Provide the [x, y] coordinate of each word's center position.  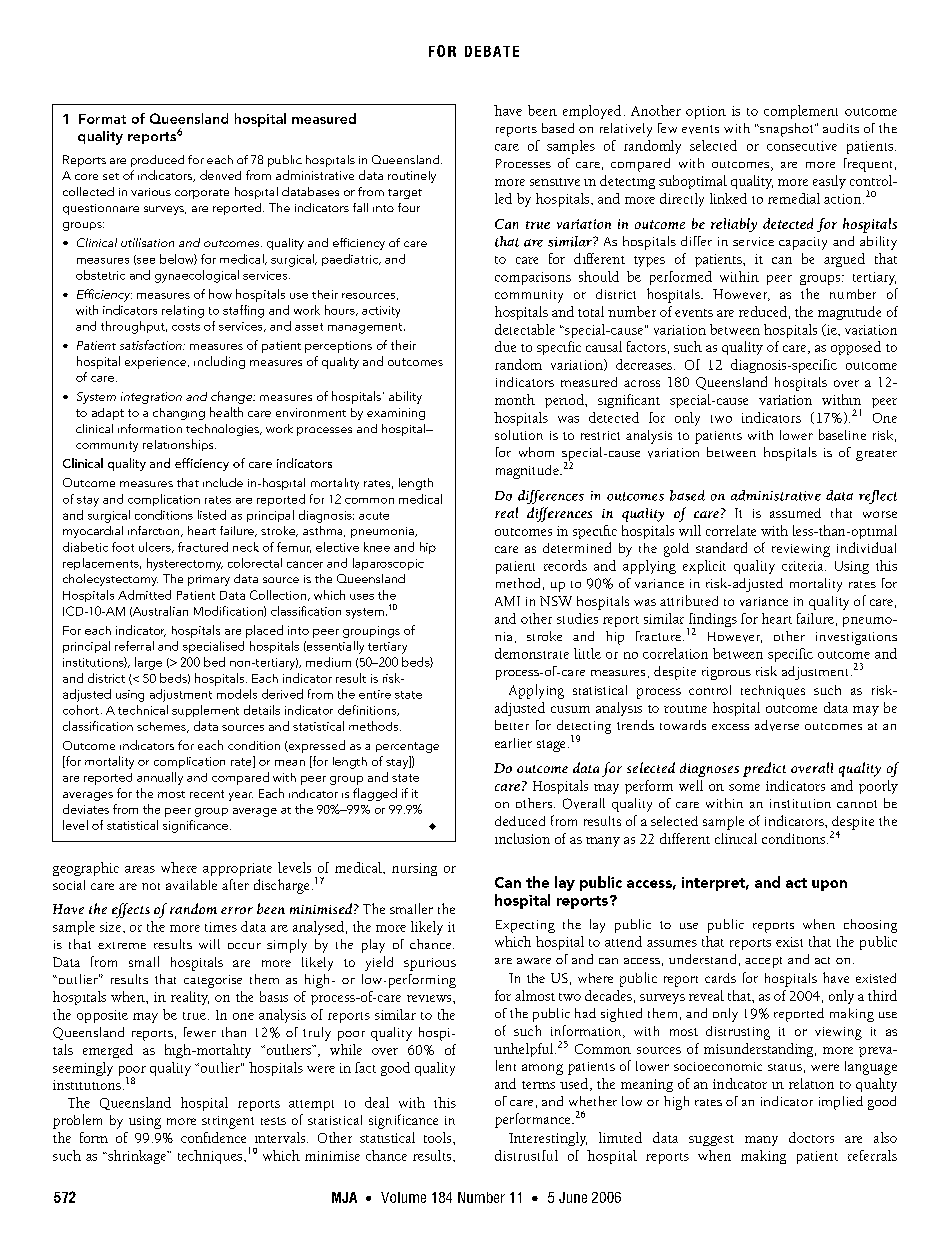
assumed [795, 513]
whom [536, 452]
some [744, 787]
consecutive [802, 146]
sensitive [555, 182]
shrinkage [137, 1157]
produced [157, 161]
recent [207, 794]
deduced [520, 821]
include [223, 482]
